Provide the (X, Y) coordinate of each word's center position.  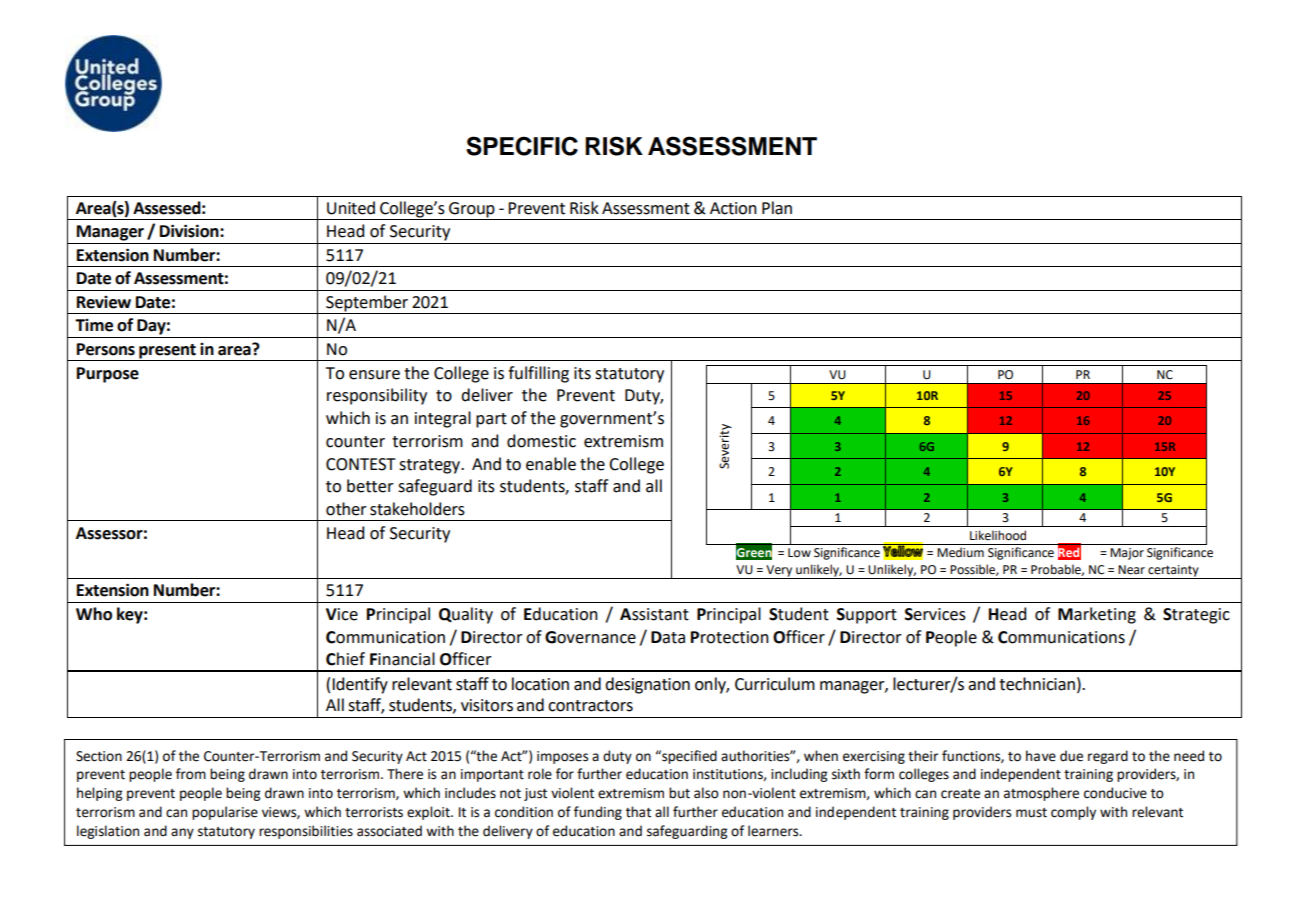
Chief (345, 659)
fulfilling (538, 374)
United (351, 208)
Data (668, 637)
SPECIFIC (522, 146)
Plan (777, 208)
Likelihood (998, 535)
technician (1037, 684)
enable (551, 464)
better (370, 486)
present (167, 351)
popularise (225, 813)
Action (733, 208)
